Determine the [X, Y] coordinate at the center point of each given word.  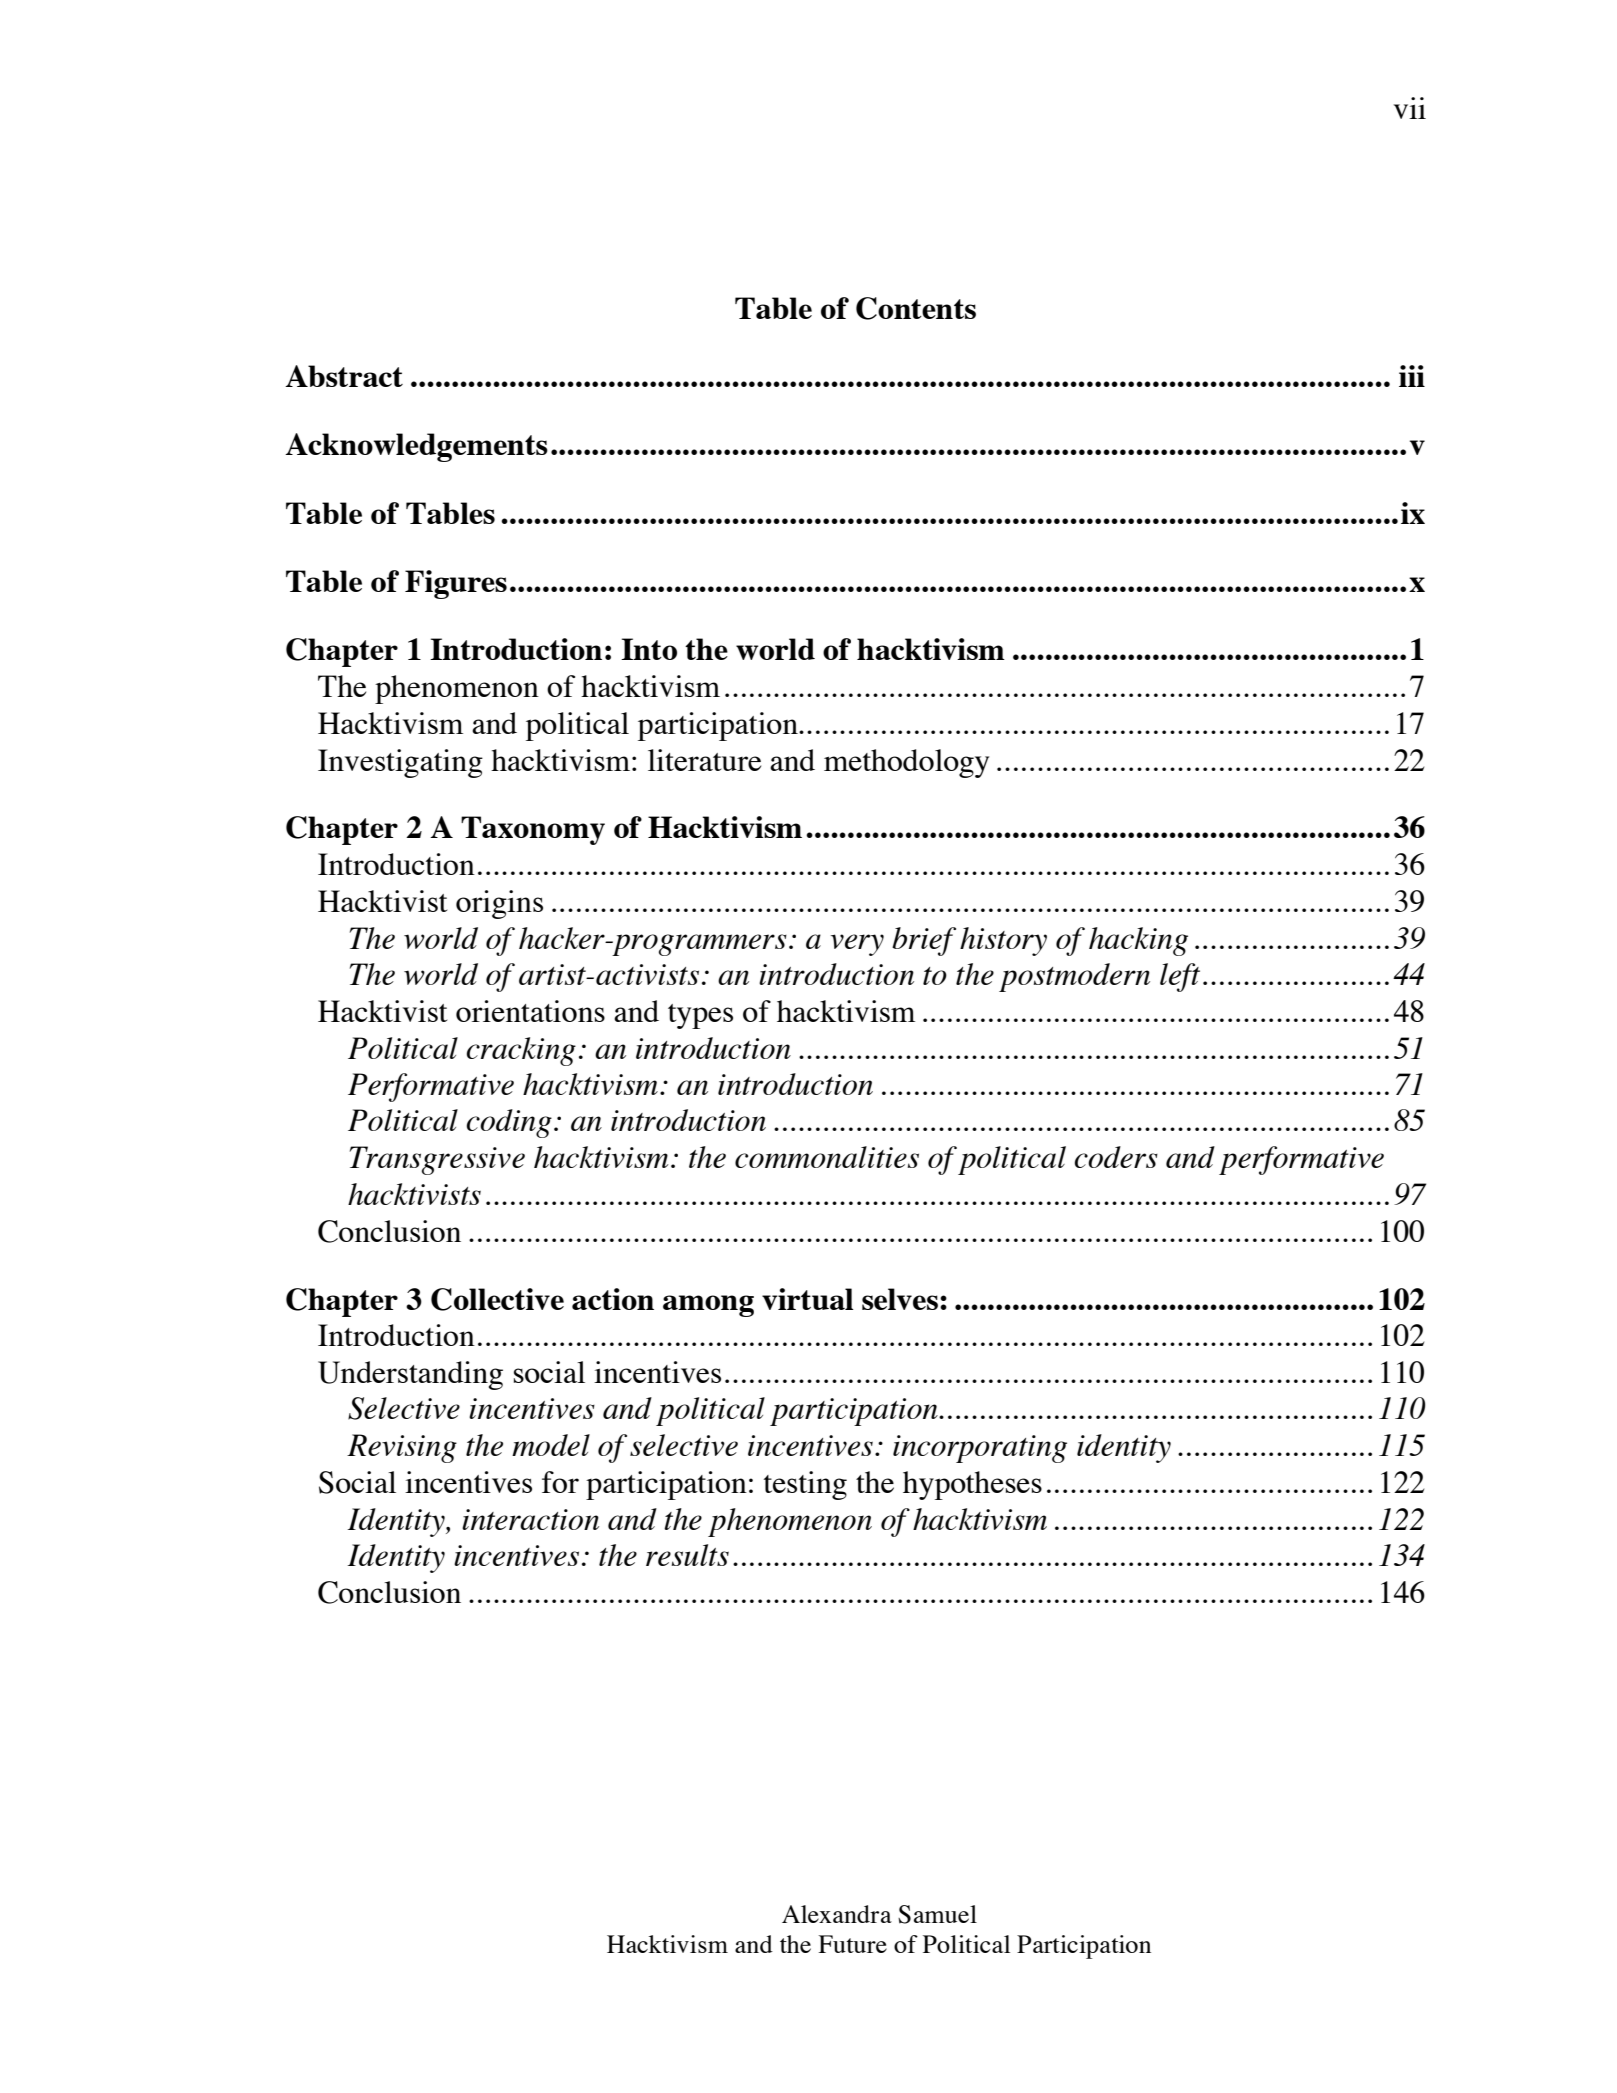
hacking [1138, 941]
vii [1410, 108]
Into [649, 649]
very [857, 945]
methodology [906, 763]
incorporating [980, 1449]
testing [805, 1485]
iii [1412, 376]
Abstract [344, 376]
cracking [521, 1051]
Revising [402, 1448]
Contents [916, 308]
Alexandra [837, 1914]
